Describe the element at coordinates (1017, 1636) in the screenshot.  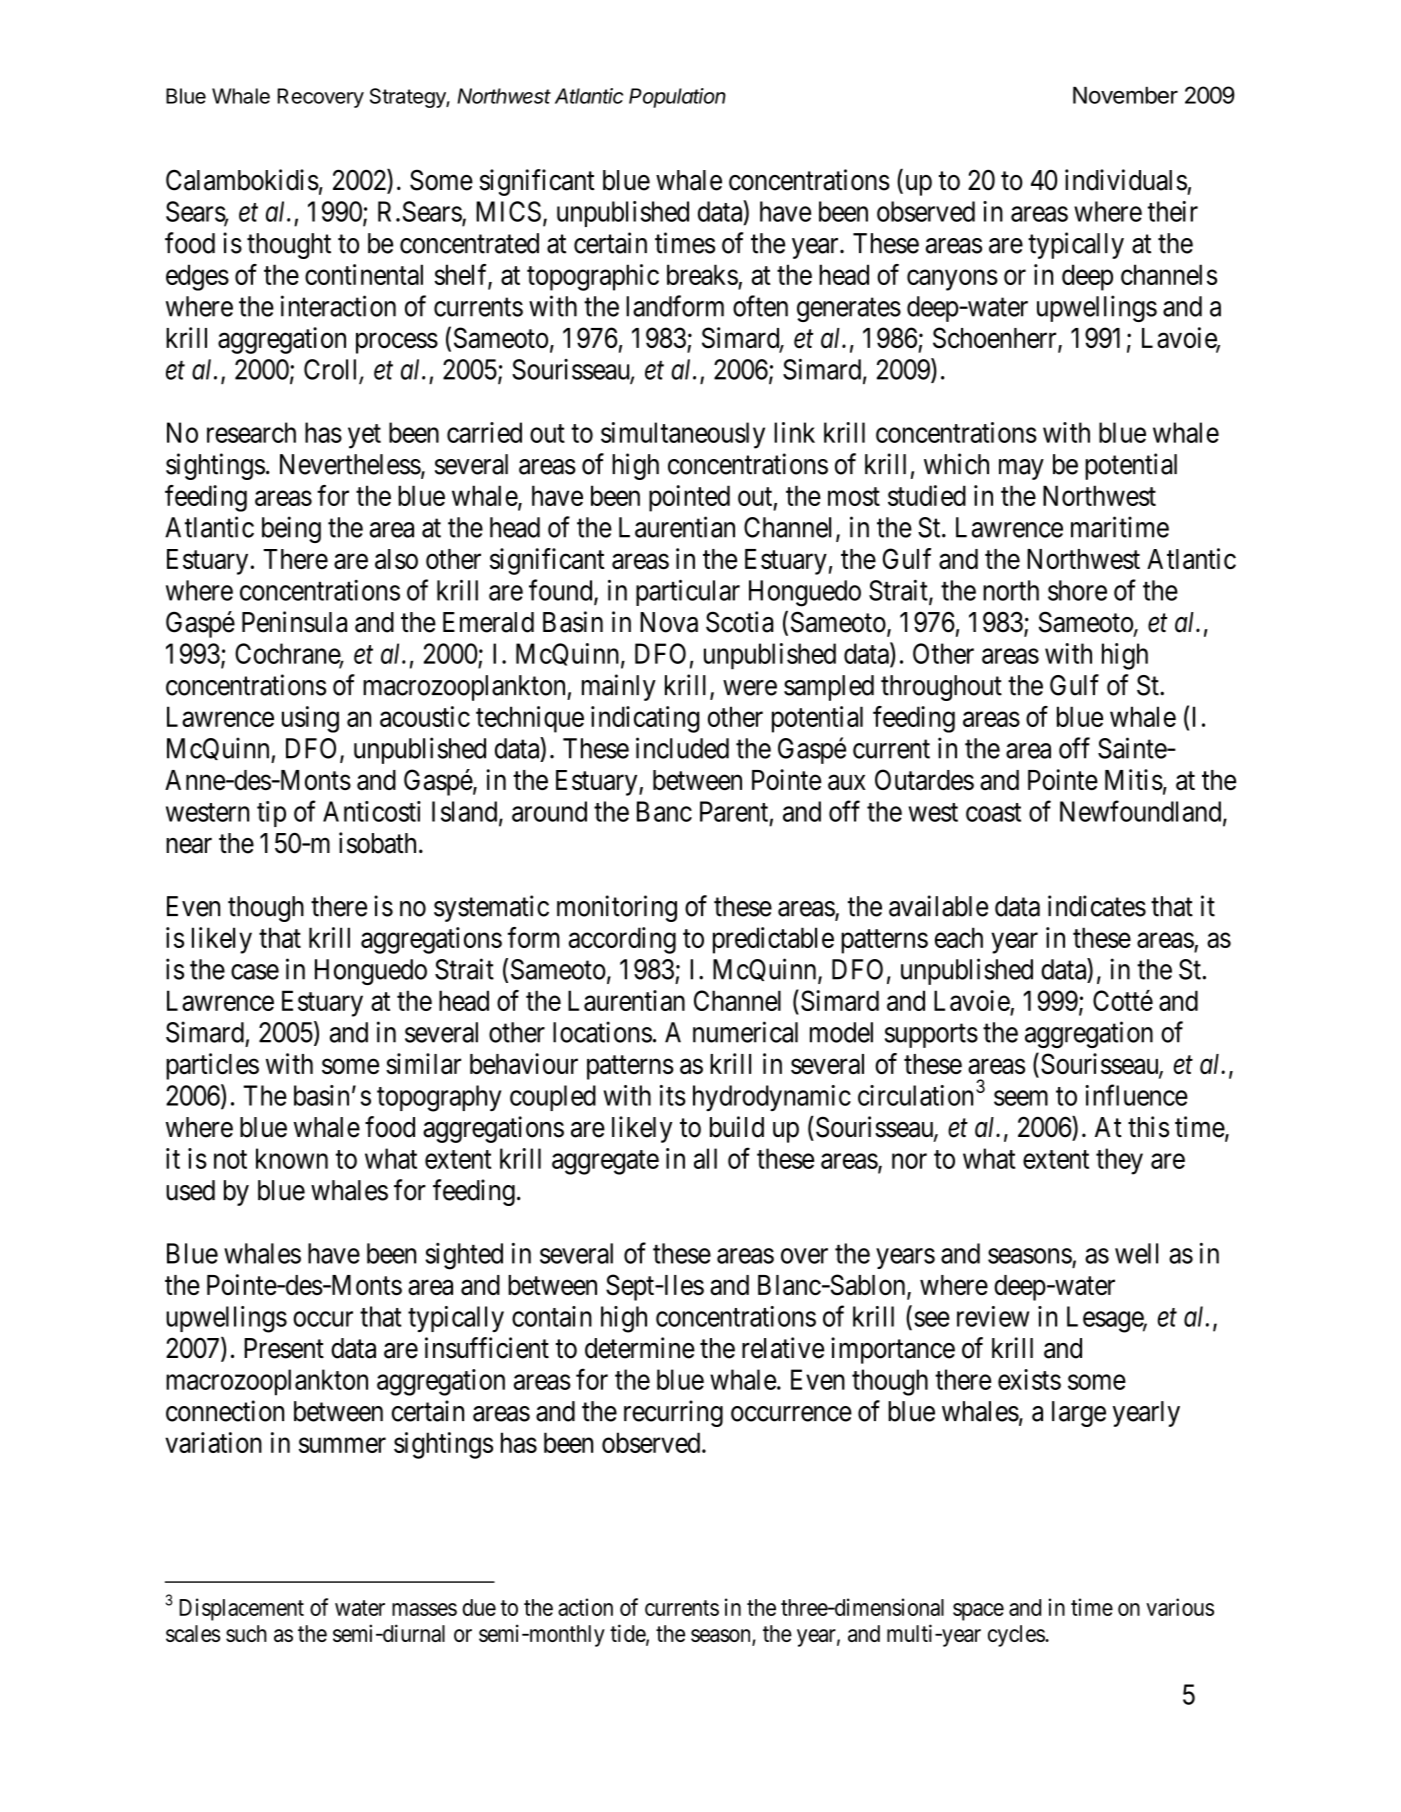
I see `cycles` at that location.
